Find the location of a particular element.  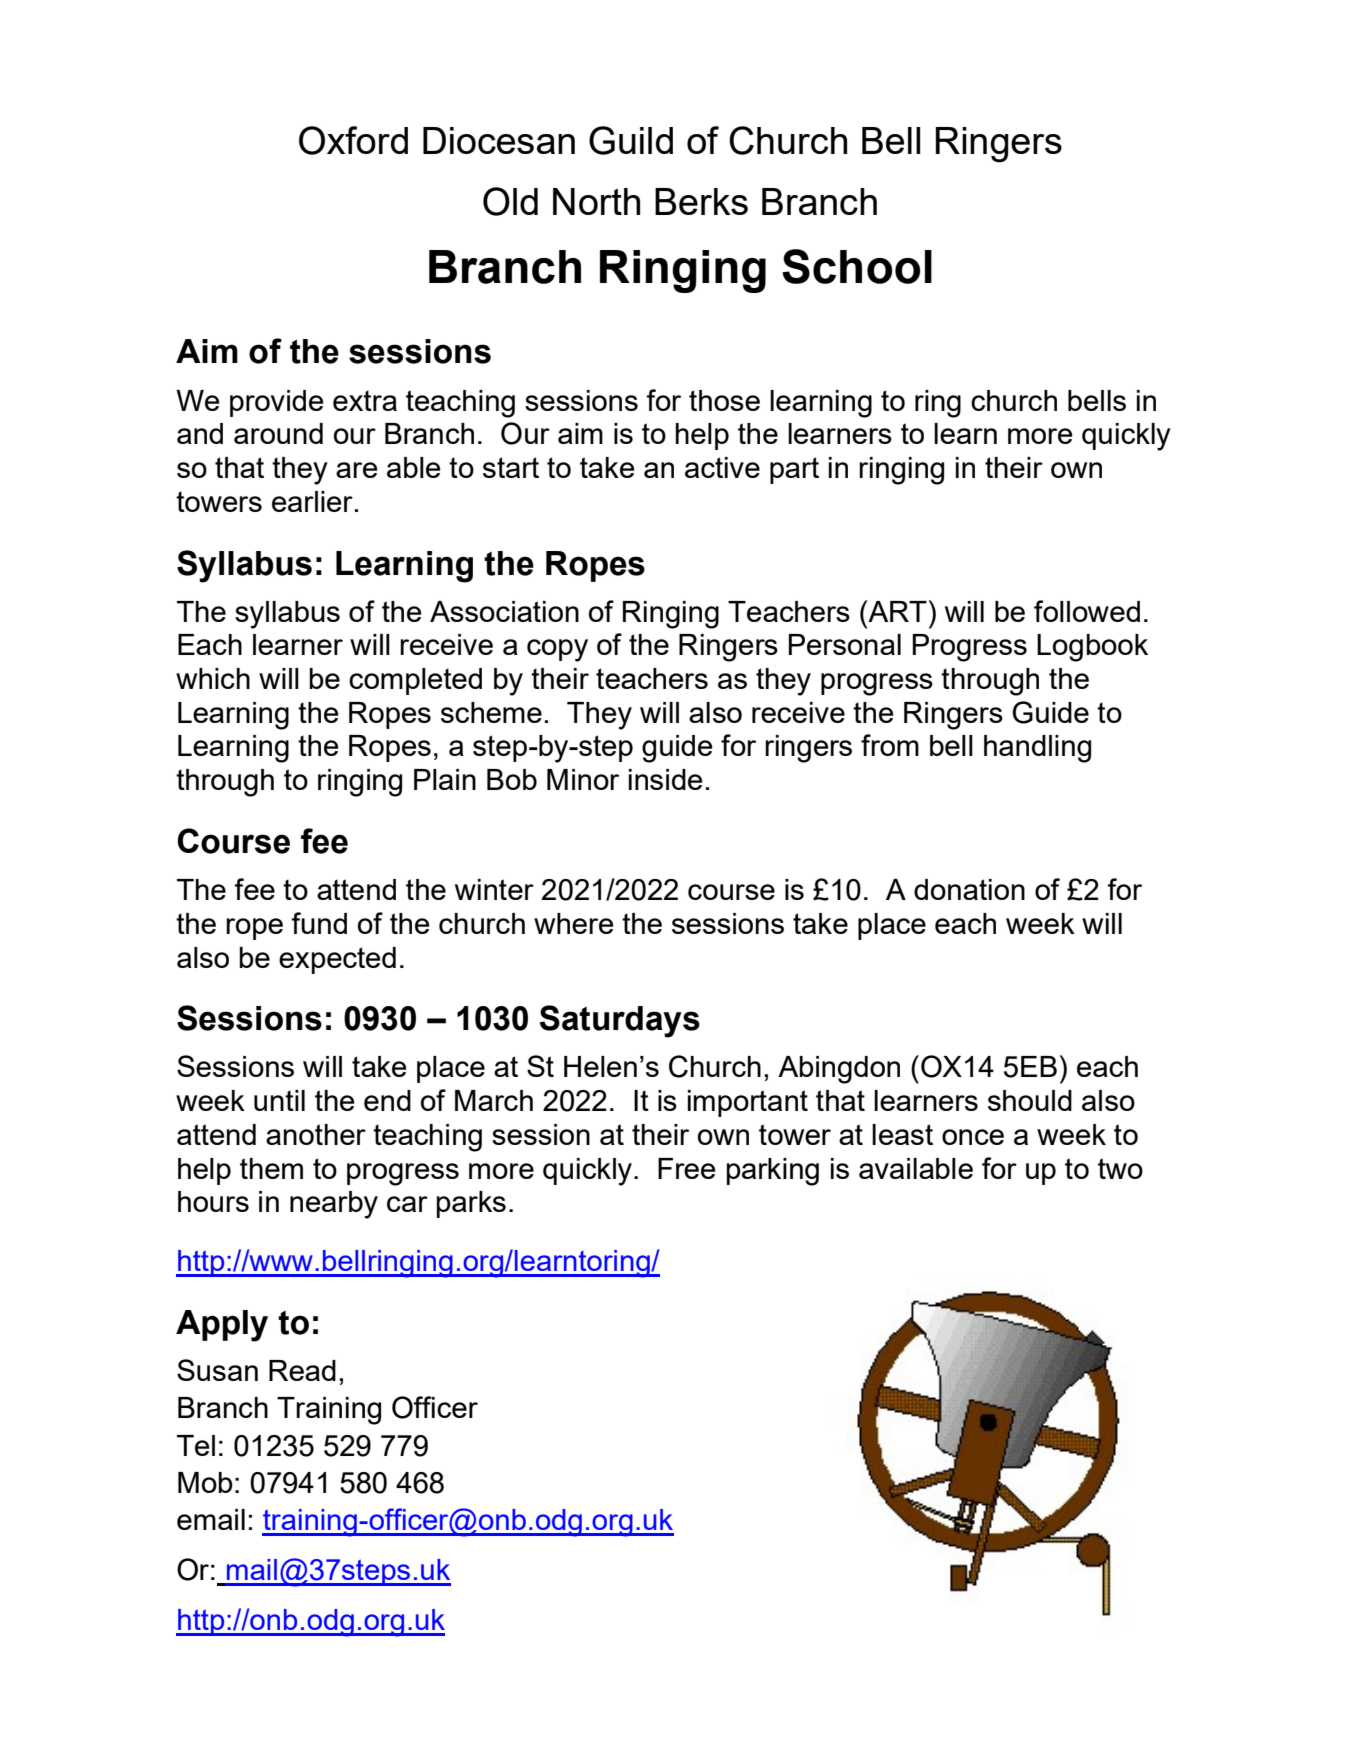

handling is located at coordinates (1037, 749).
